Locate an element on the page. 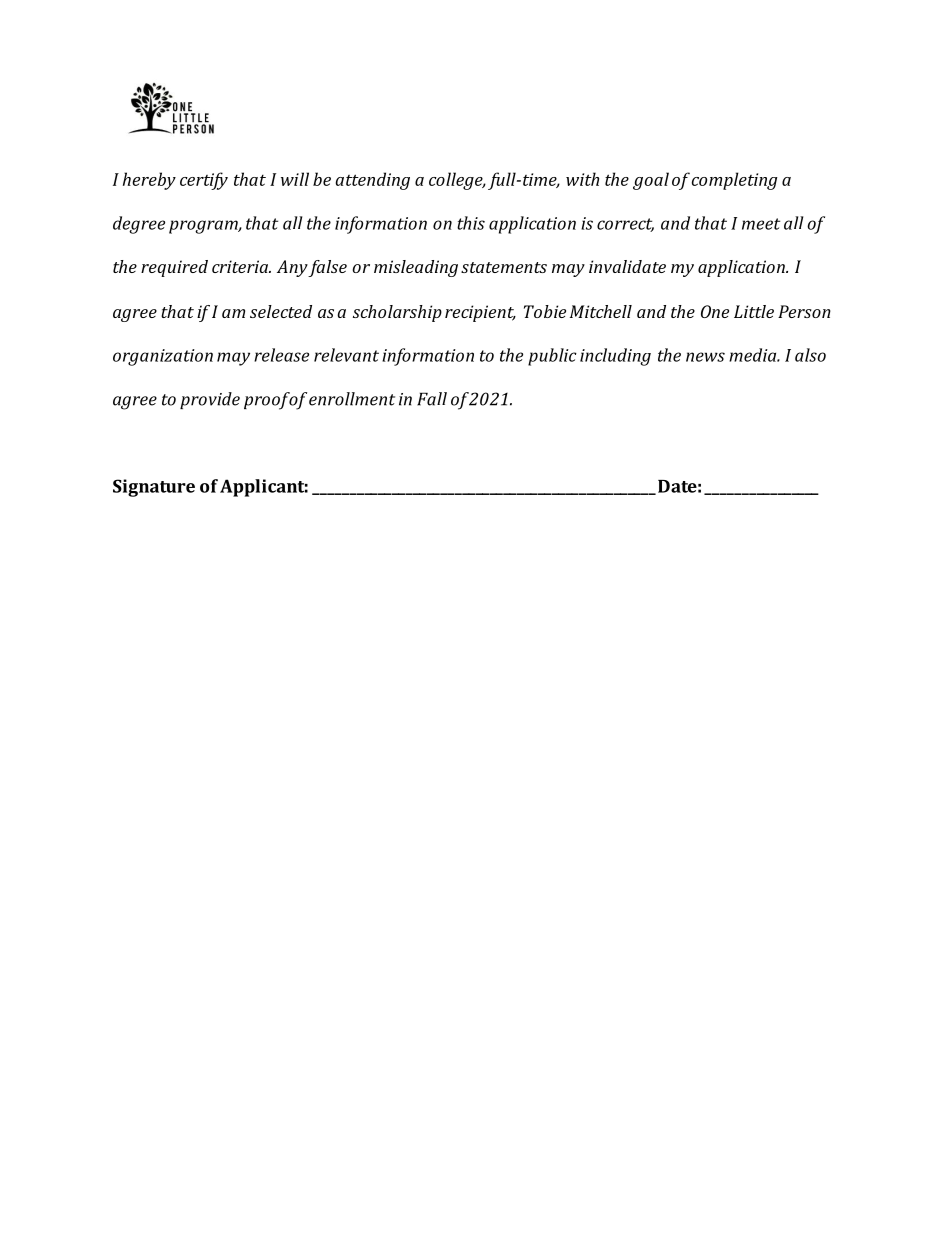  recipient is located at coordinates (480, 313).
